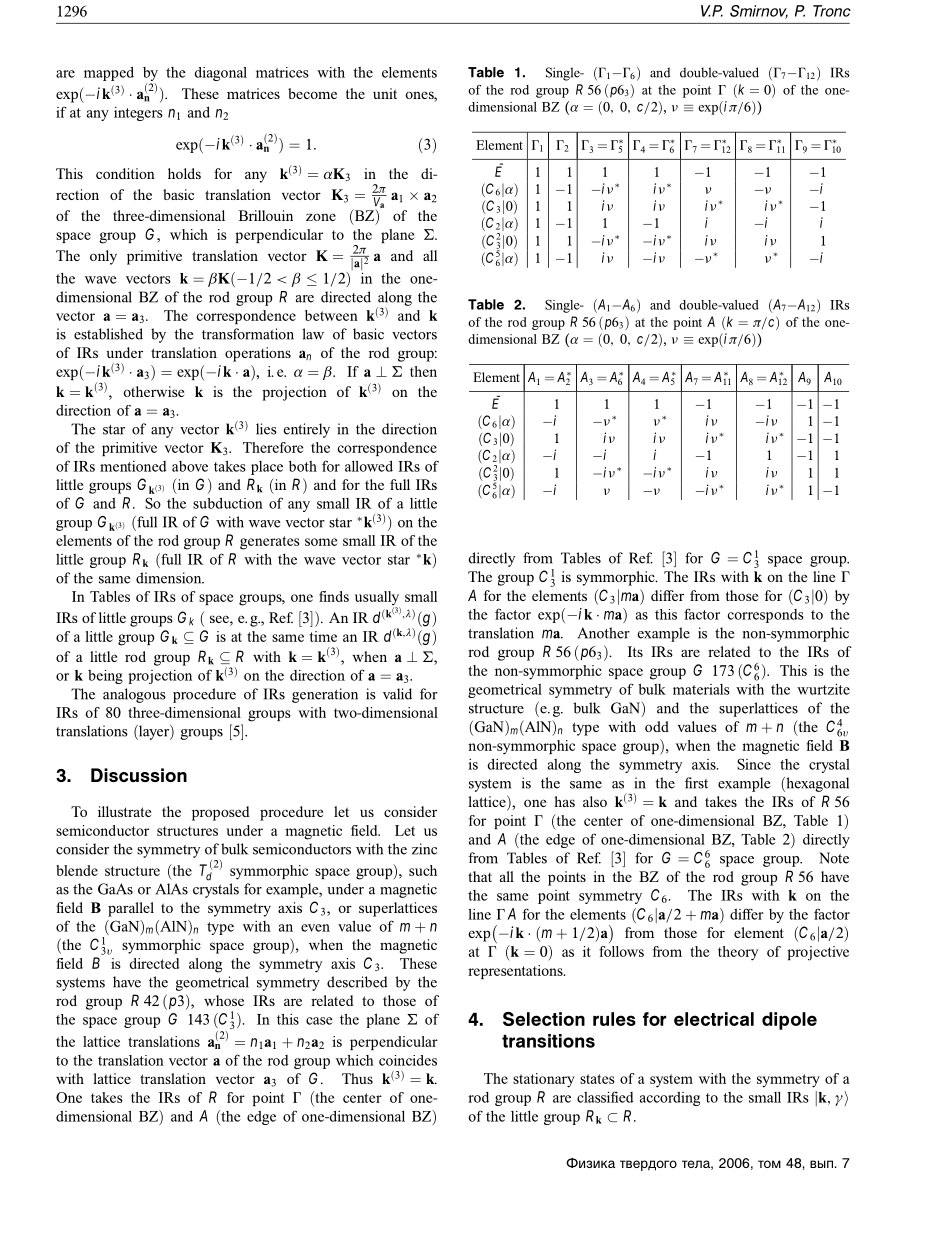 This screenshot has height=1233, width=952. What do you see at coordinates (221, 74) in the screenshot?
I see `diagonal` at bounding box center [221, 74].
